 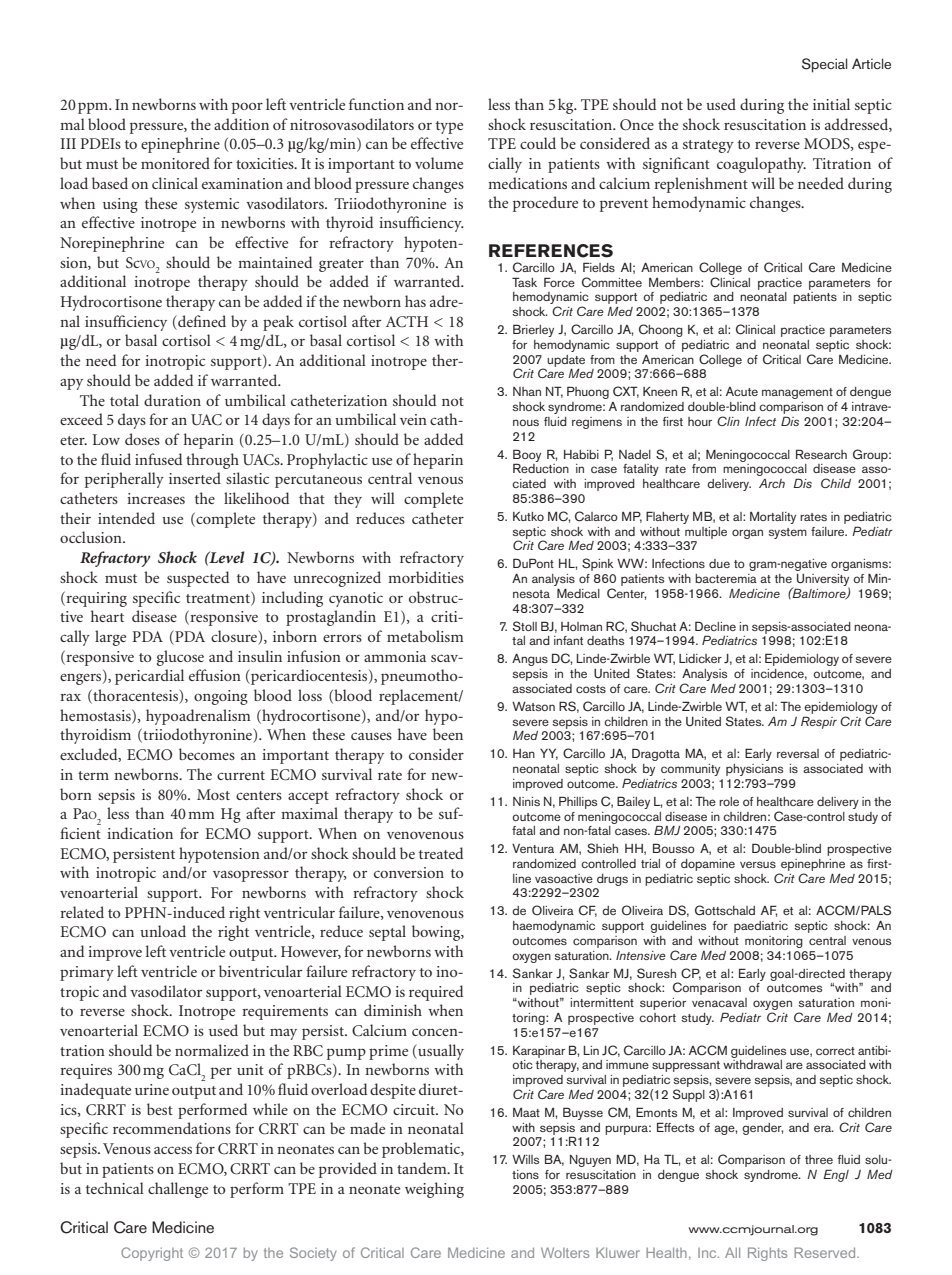 I want to click on initial, so click(x=831, y=104).
